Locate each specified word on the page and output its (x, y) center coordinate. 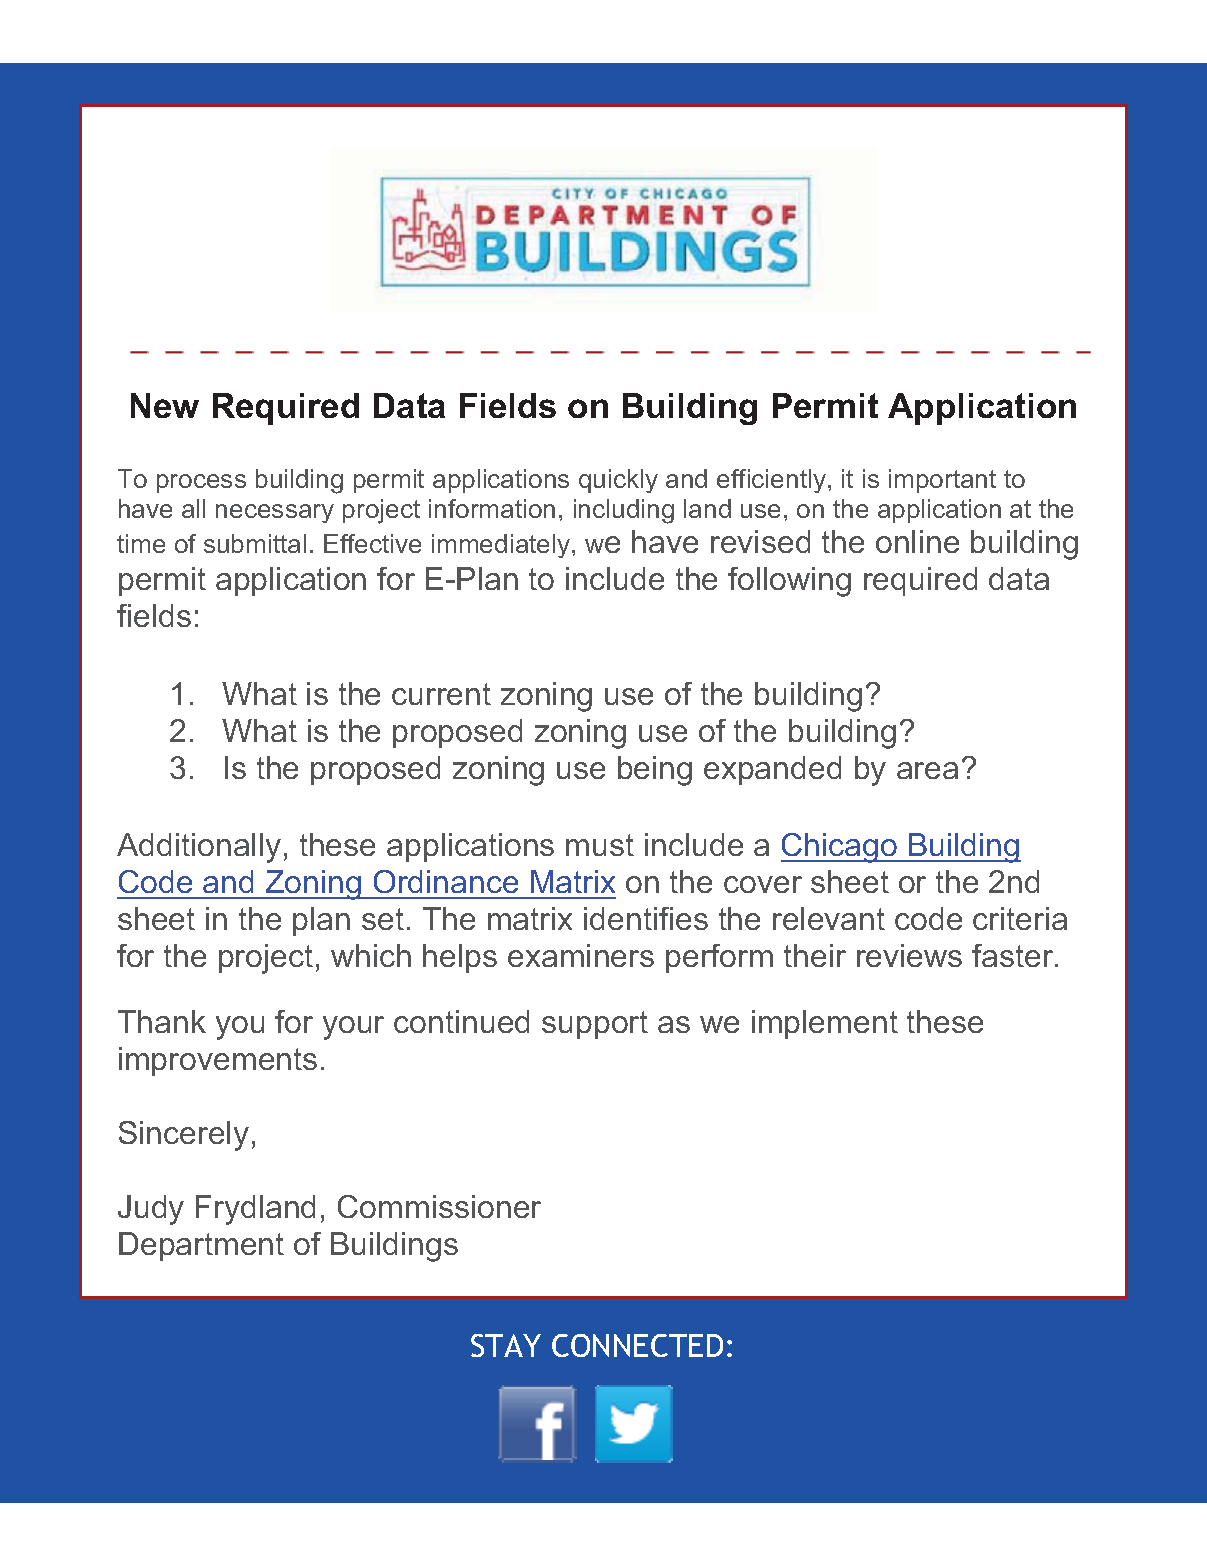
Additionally (199, 848)
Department (201, 1246)
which (371, 955)
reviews (909, 955)
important (942, 481)
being (655, 771)
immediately (502, 546)
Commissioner (439, 1206)
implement (825, 1024)
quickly (618, 481)
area (927, 770)
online (917, 541)
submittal (255, 543)
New (165, 405)
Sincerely (184, 1136)
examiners (581, 955)
